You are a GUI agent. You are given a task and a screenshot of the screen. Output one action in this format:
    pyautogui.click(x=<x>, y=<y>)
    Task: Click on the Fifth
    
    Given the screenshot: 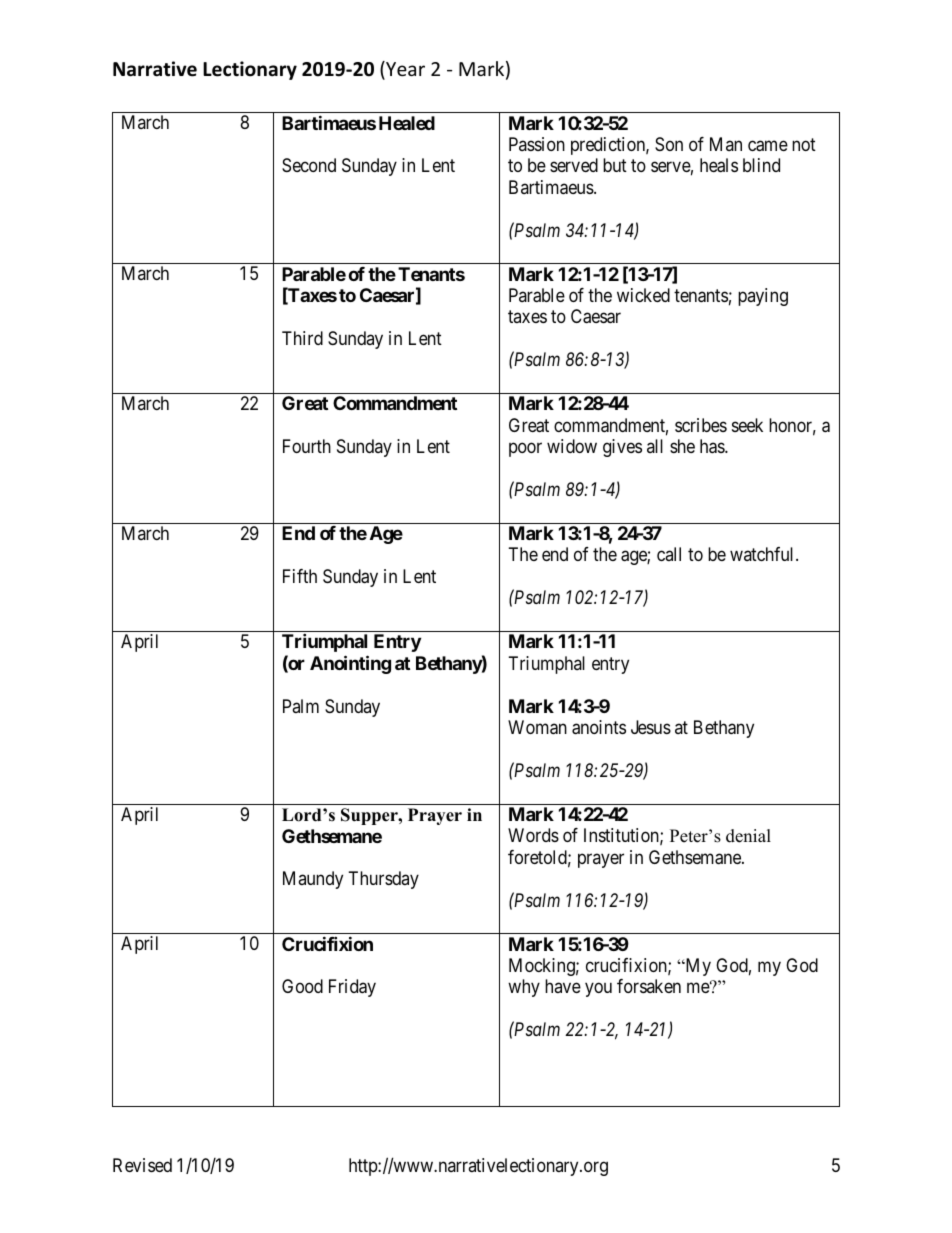 What is the action you would take?
    pyautogui.click(x=300, y=576)
